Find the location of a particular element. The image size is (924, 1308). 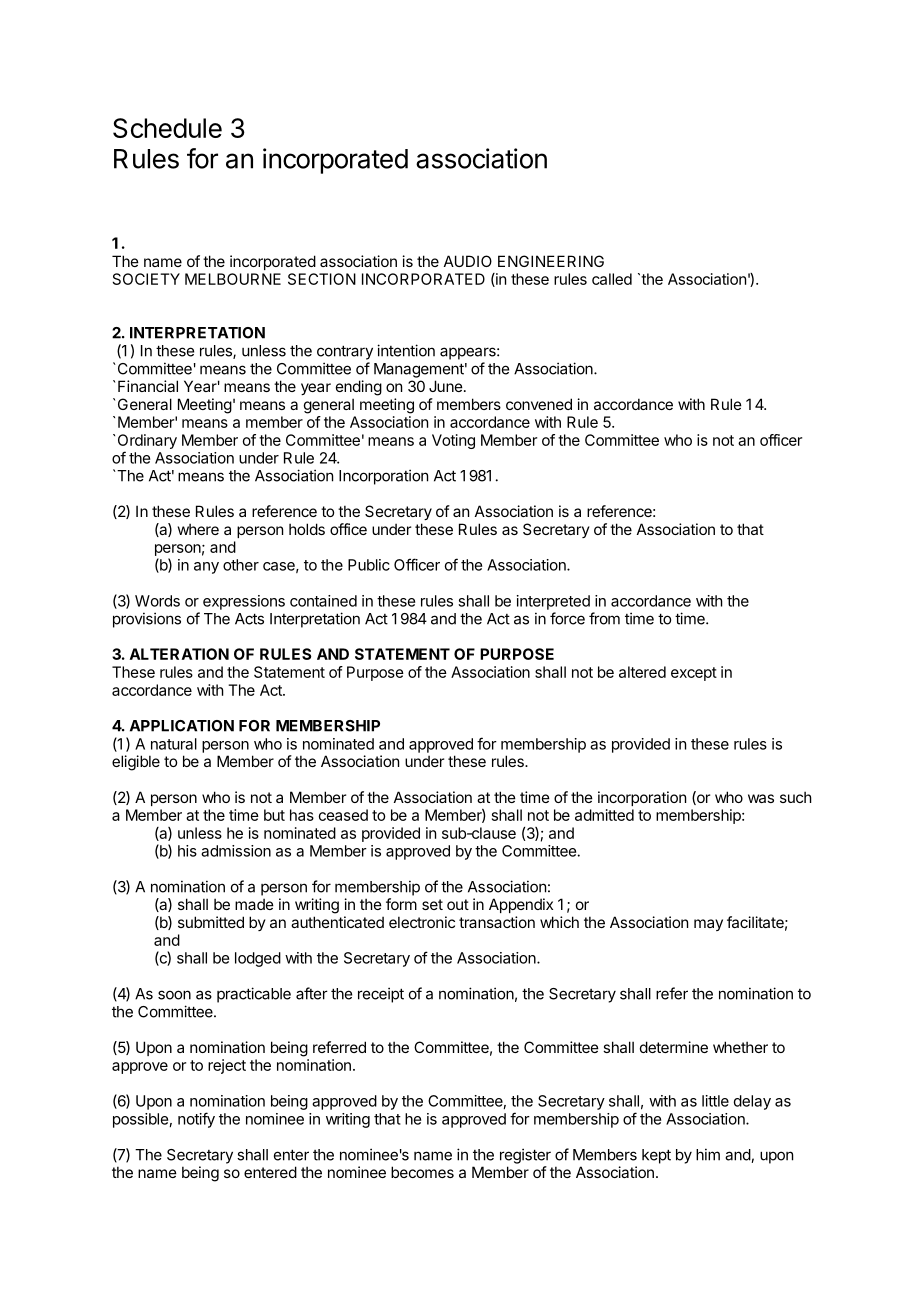

Schedule is located at coordinates (167, 128).
